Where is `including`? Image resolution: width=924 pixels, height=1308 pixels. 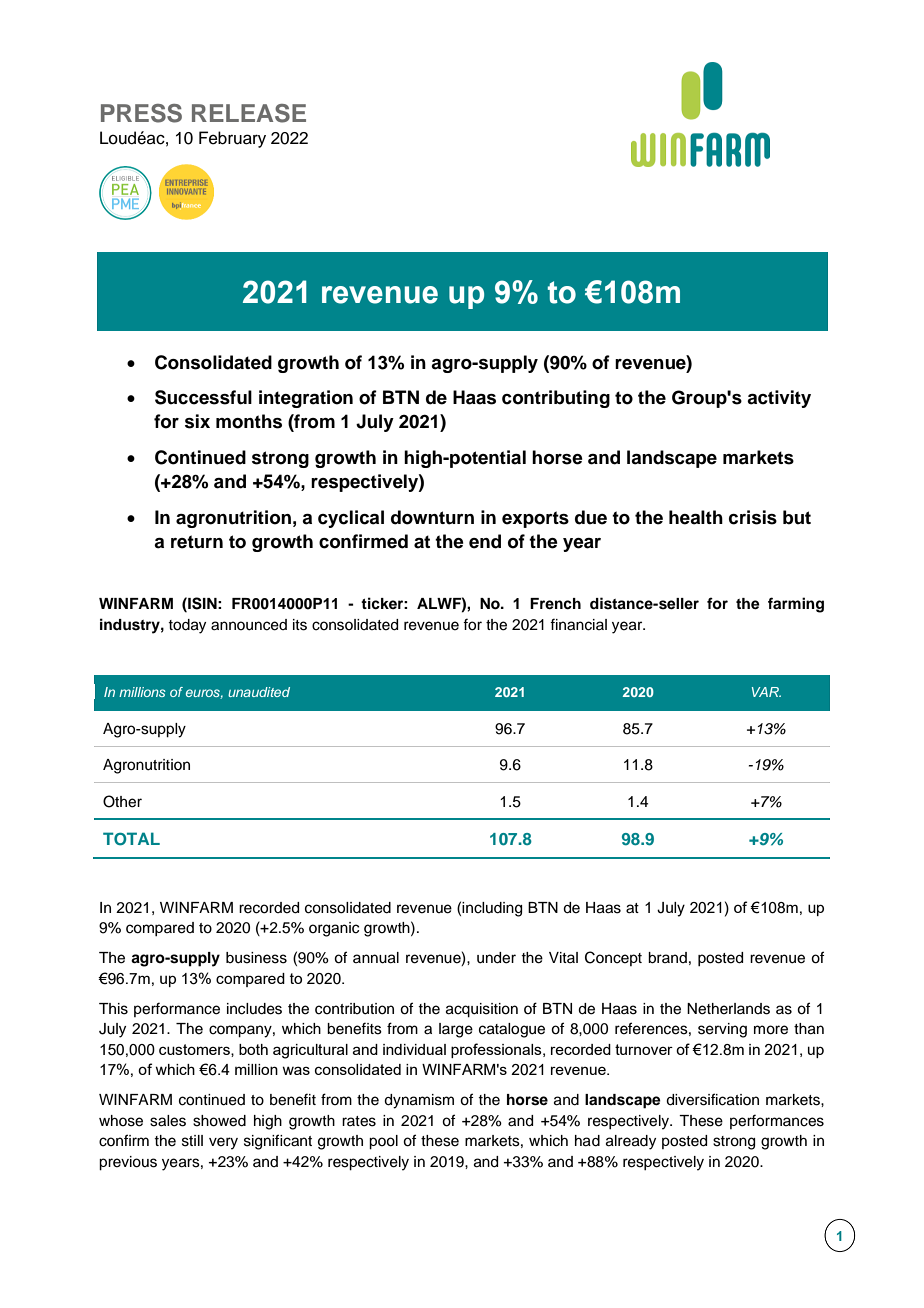 including is located at coordinates (492, 909).
